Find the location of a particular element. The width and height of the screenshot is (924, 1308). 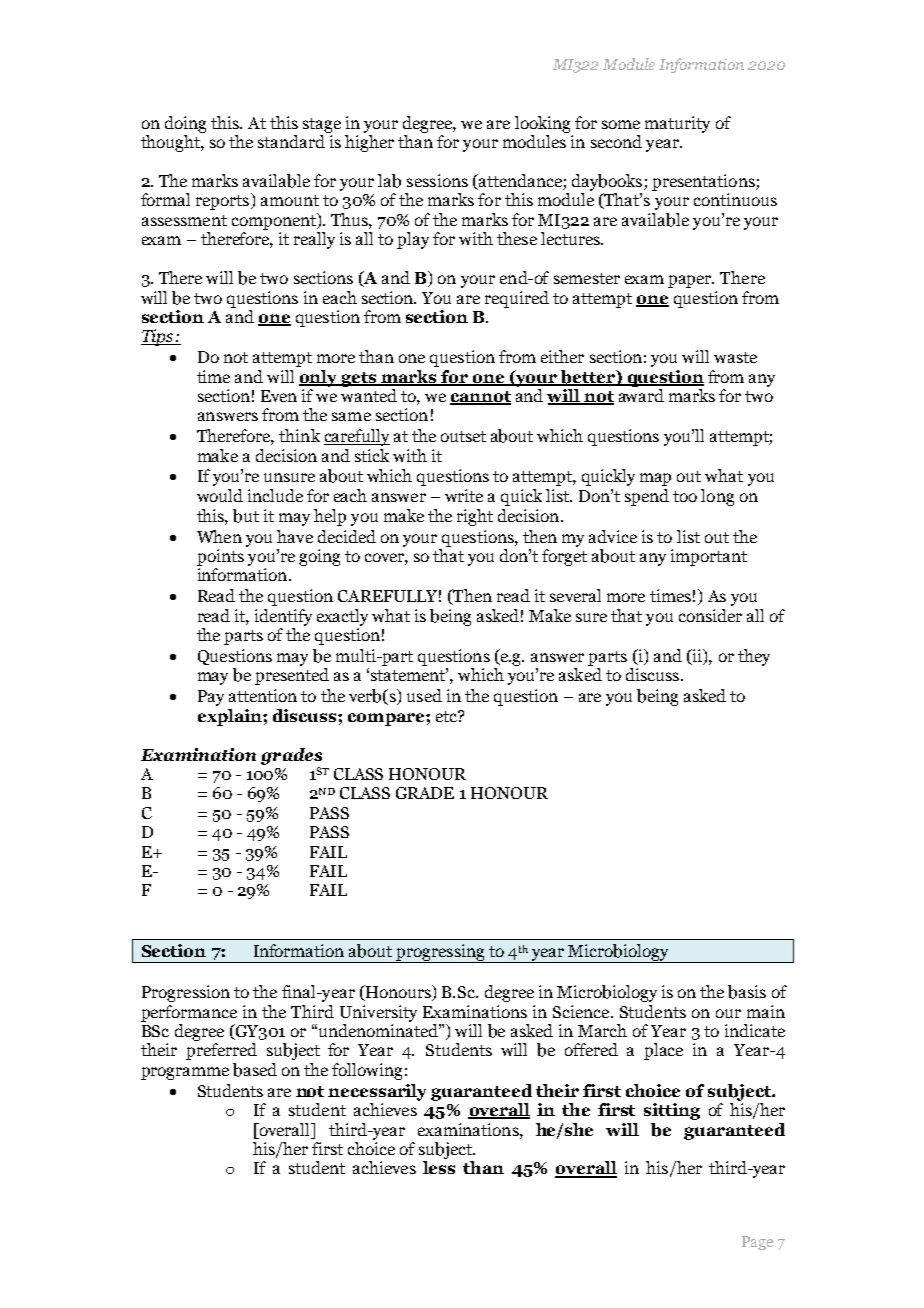

performance is located at coordinates (189, 1013).
